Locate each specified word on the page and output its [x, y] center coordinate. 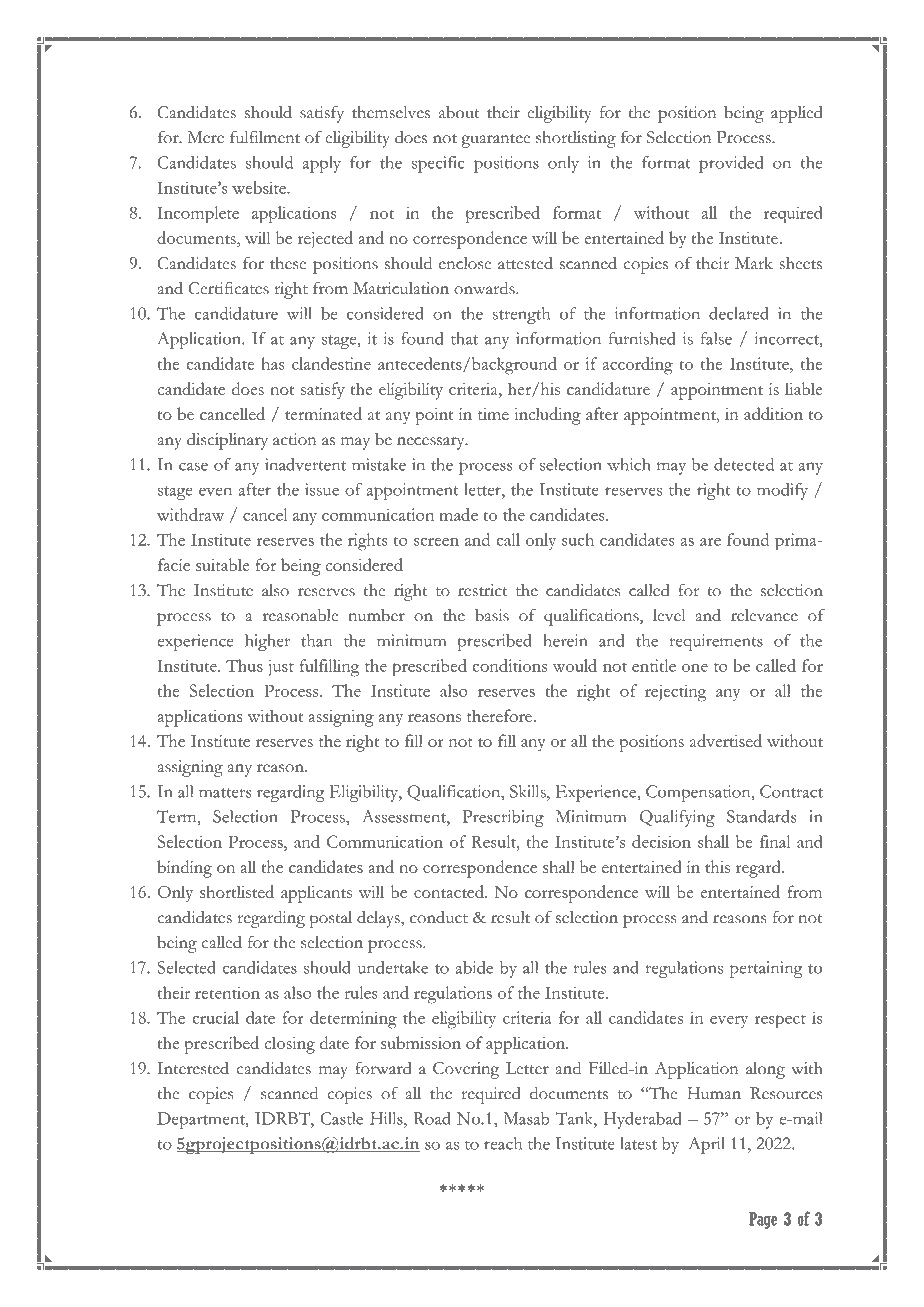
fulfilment [265, 137]
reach [503, 1143]
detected [744, 464]
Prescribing [503, 818]
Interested [193, 1068]
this [717, 866]
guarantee [495, 141]
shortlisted [237, 891]
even [215, 491]
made [458, 514]
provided [731, 164]
